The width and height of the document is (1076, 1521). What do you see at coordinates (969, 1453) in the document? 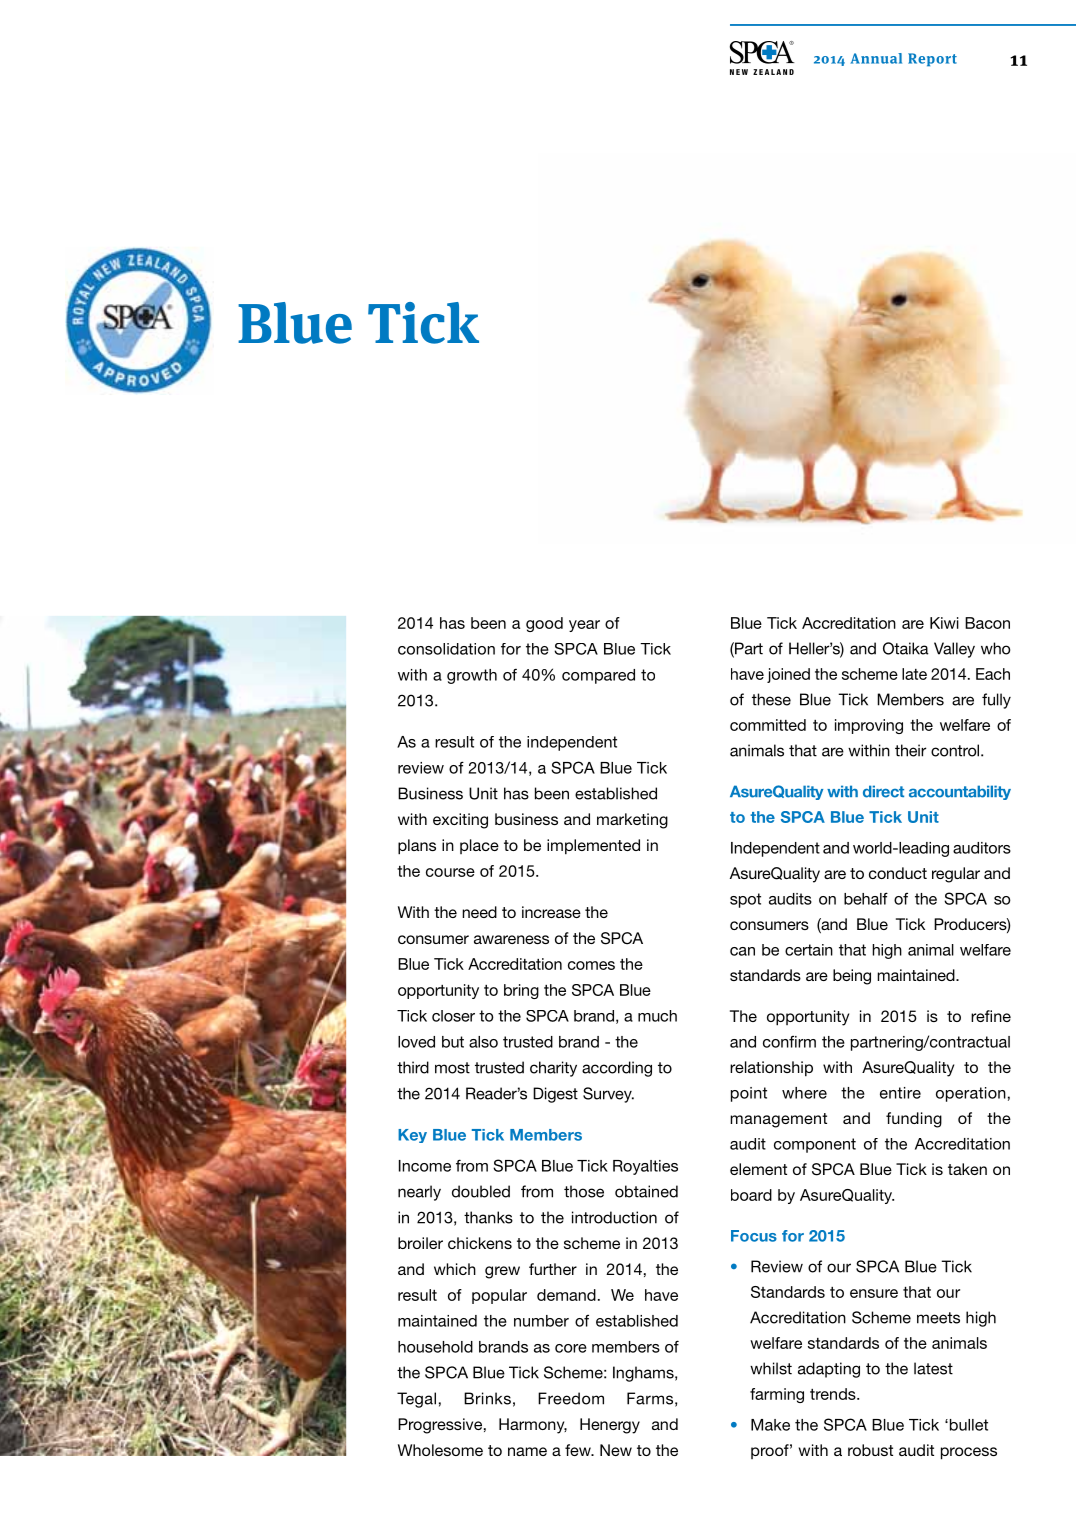
I see `process` at bounding box center [969, 1453].
